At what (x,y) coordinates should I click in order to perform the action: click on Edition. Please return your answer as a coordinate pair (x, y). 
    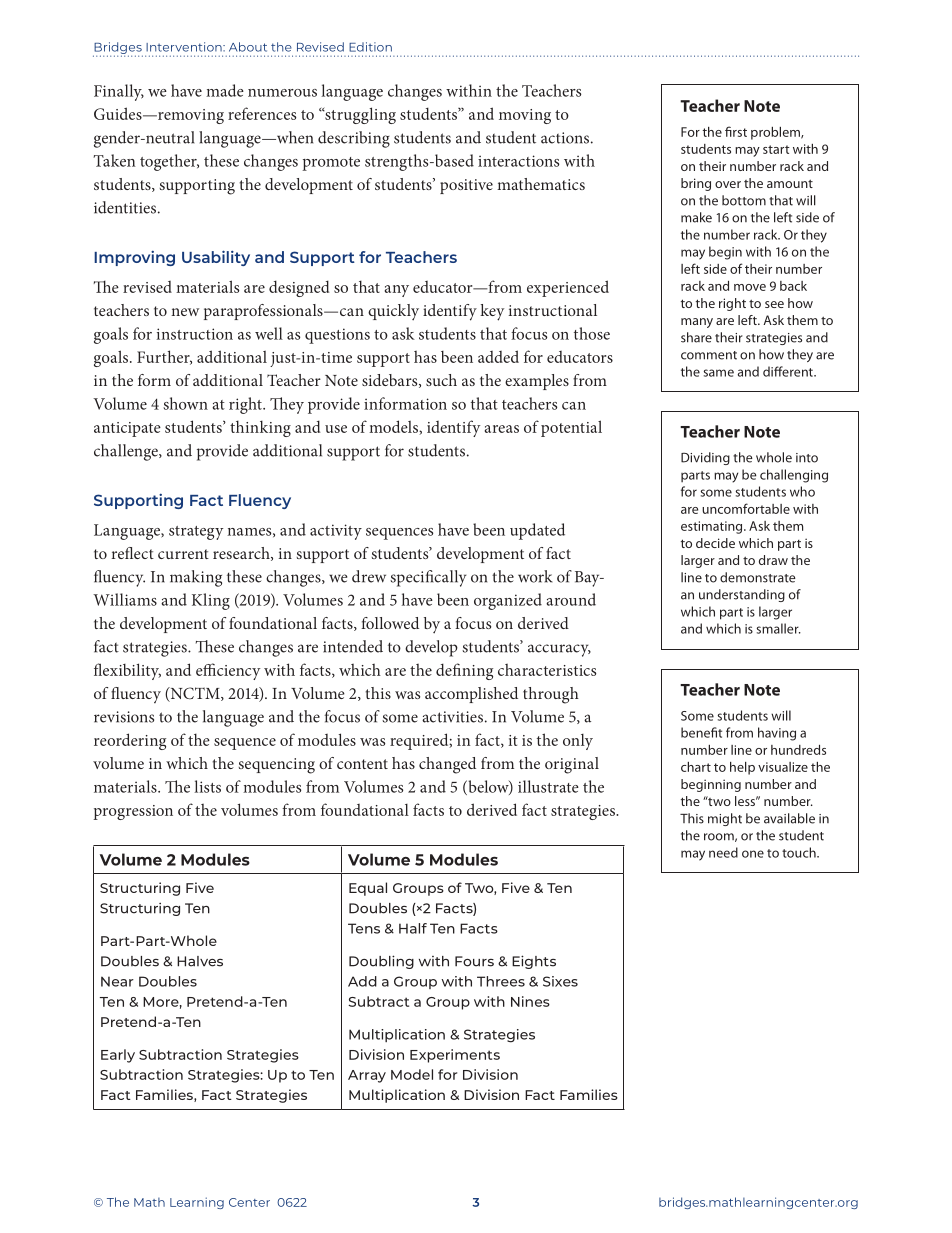
    Looking at the image, I should click on (370, 47).
